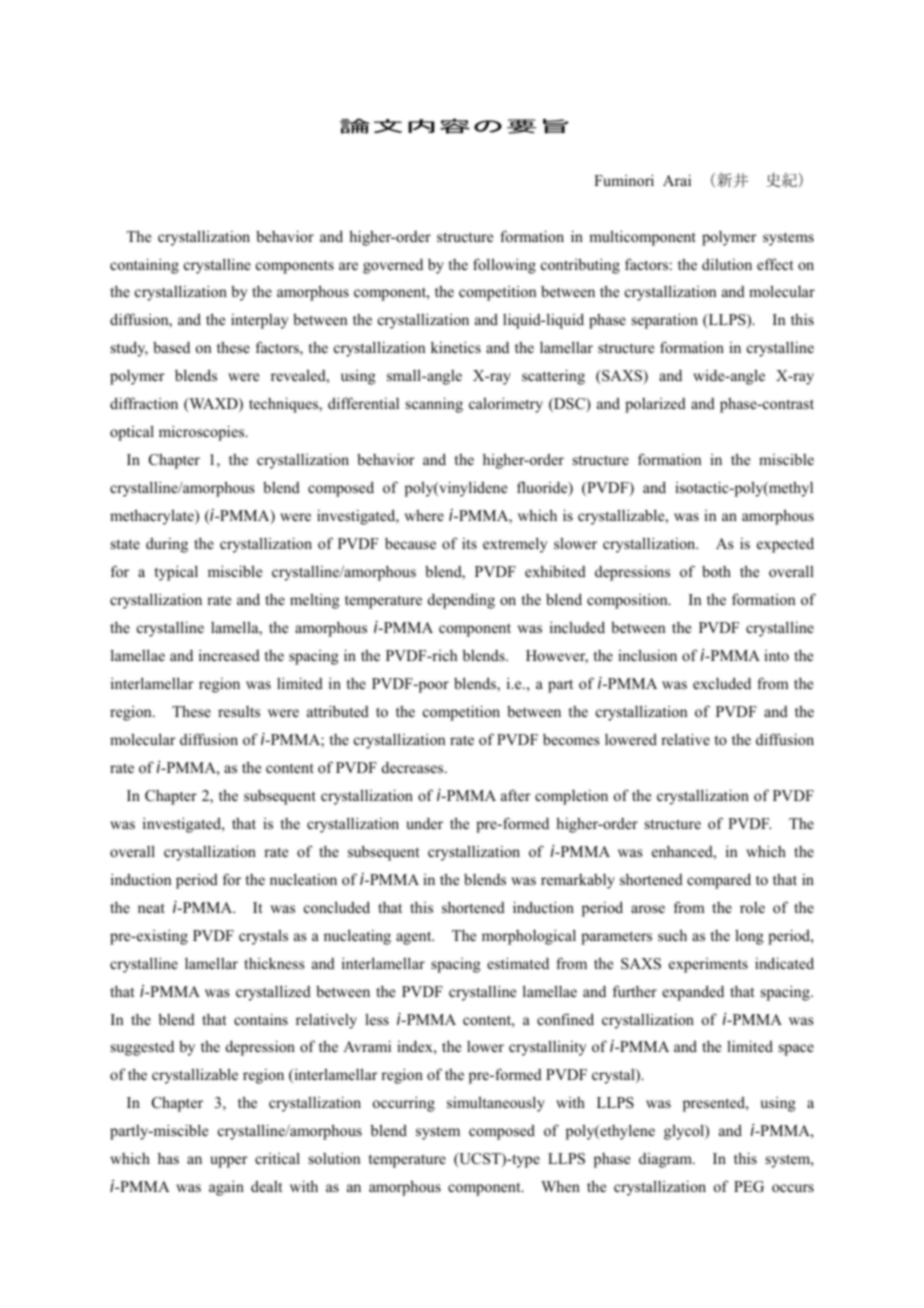  Describe the element at coordinates (504, 266) in the screenshot. I see `following` at that location.
